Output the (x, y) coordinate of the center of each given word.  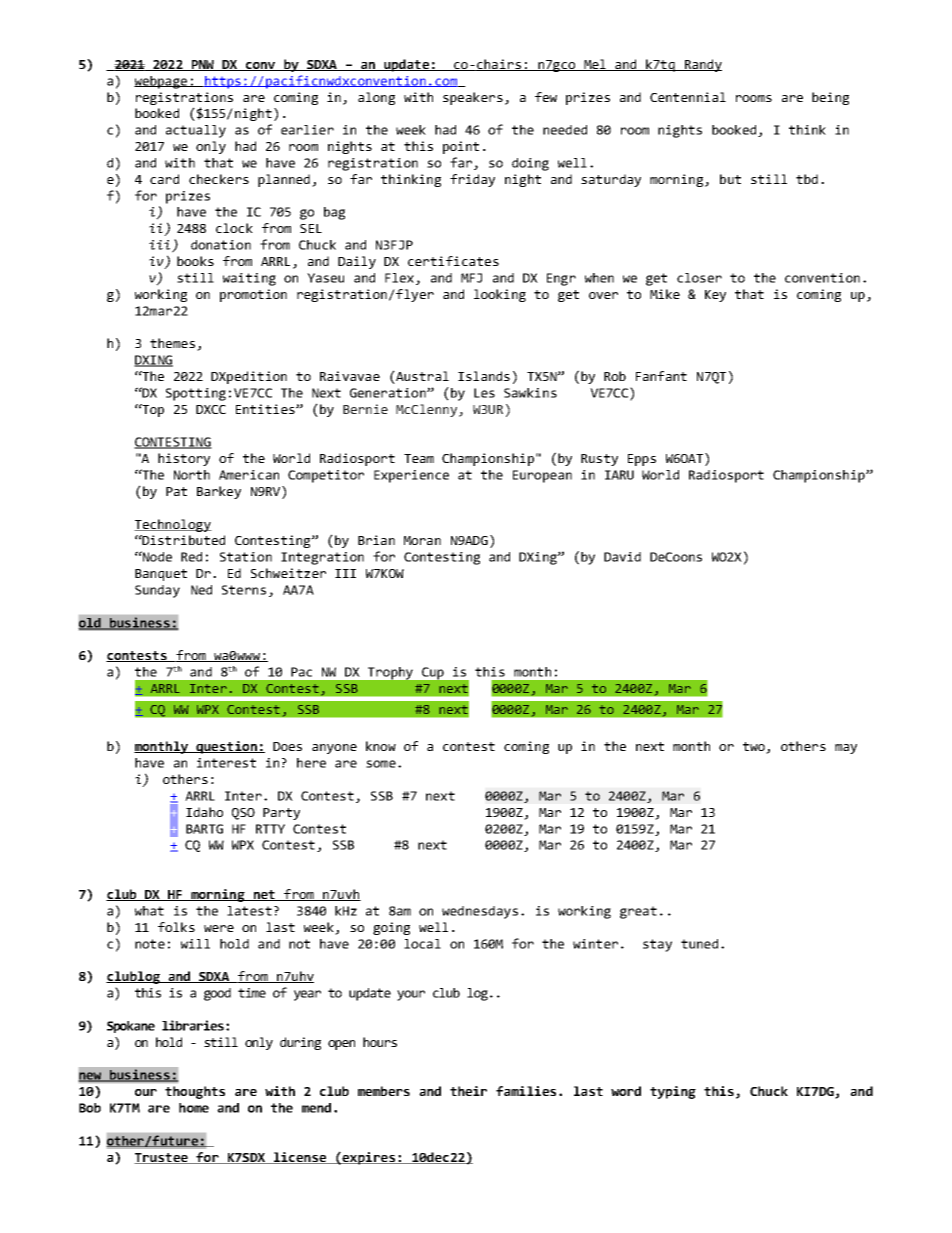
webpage (162, 82)
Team (419, 458)
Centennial (688, 97)
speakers (473, 98)
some (381, 764)
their (468, 1091)
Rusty (599, 460)
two (755, 748)
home (194, 1108)
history (184, 459)
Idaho (204, 812)
